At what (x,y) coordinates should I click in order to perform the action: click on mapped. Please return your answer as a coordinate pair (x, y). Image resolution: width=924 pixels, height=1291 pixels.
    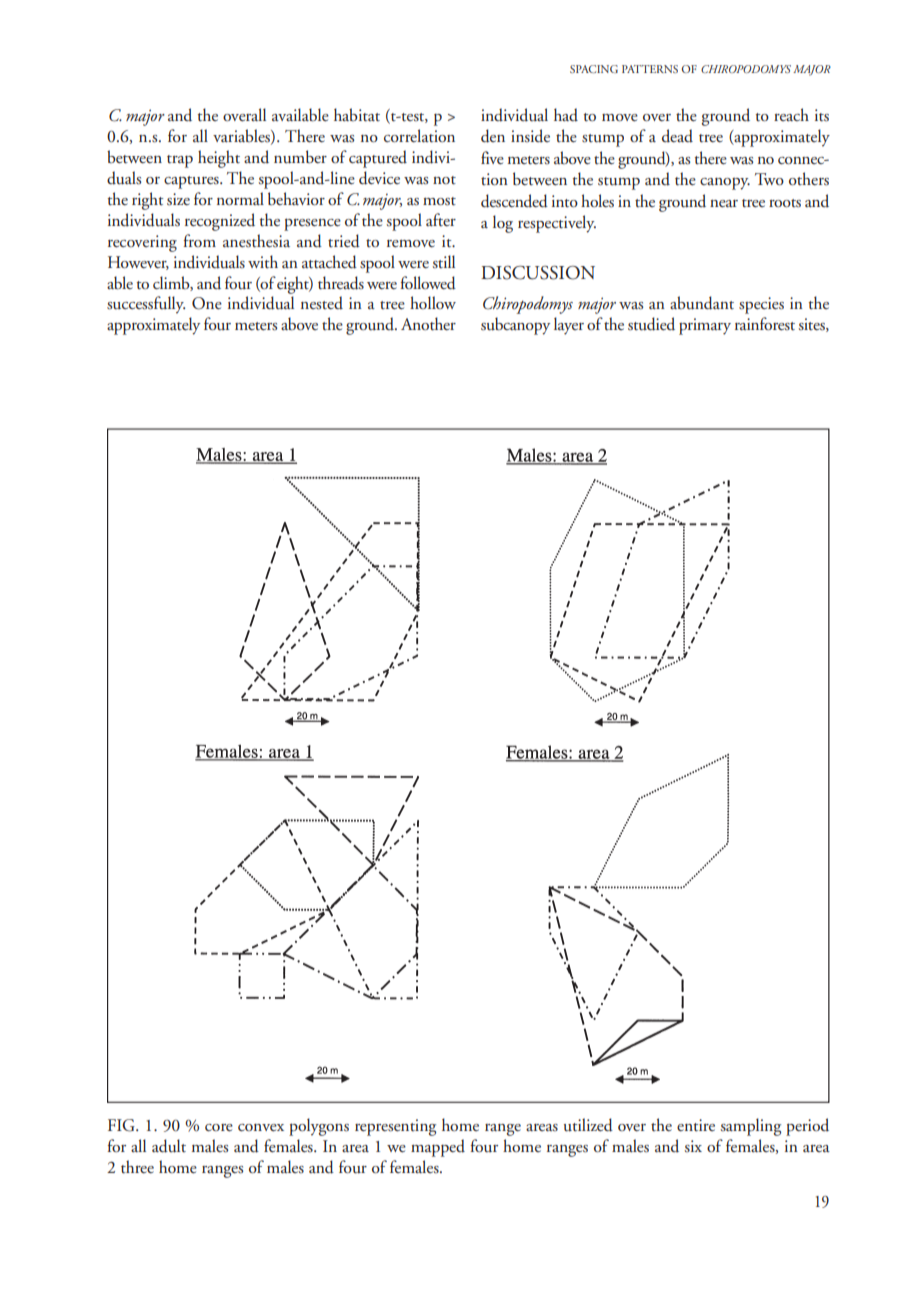
    Looking at the image, I should click on (438, 1148).
